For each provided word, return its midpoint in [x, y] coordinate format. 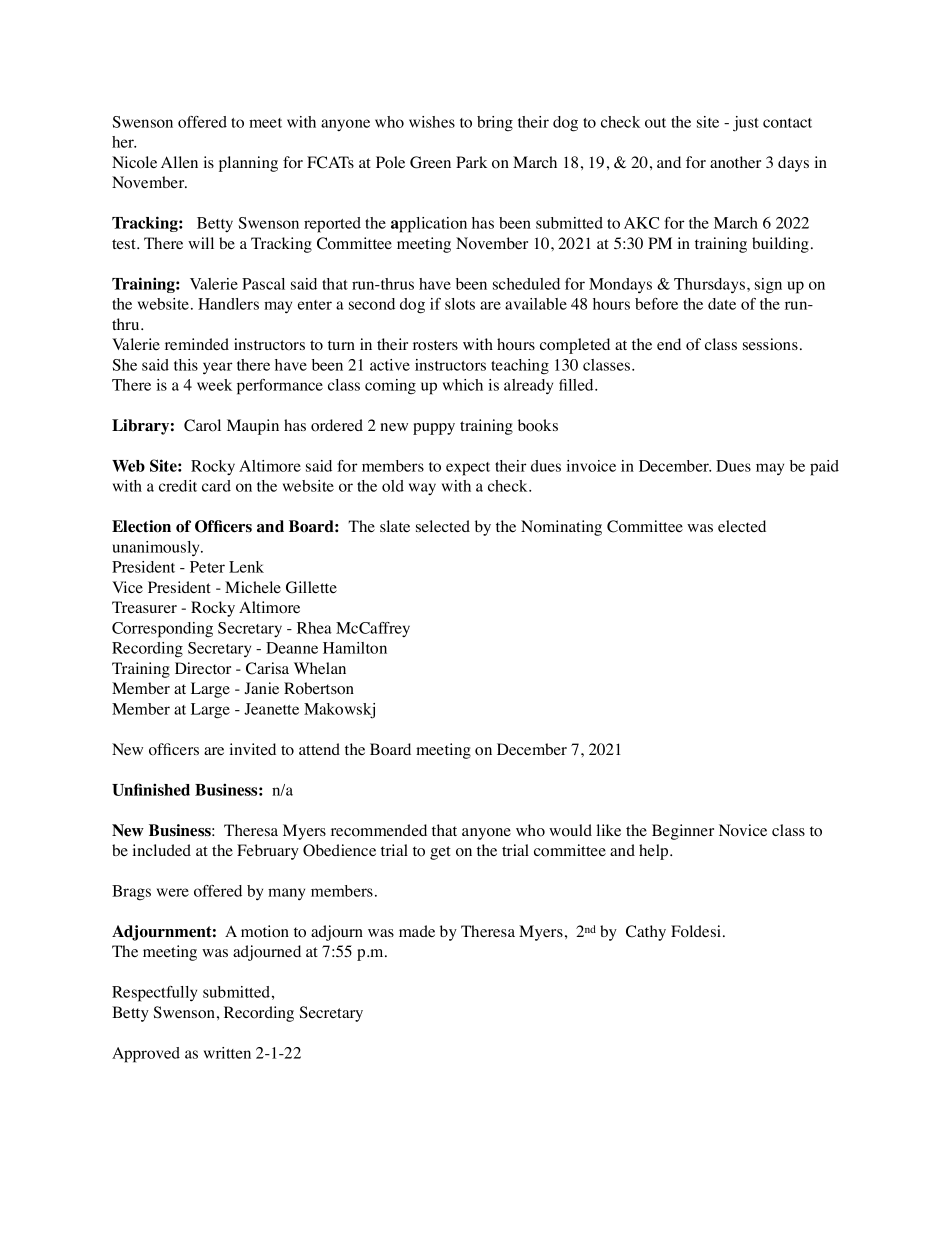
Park [471, 162]
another [735, 162]
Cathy [646, 933]
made [417, 931]
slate [395, 526]
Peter [207, 567]
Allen [179, 162]
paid [824, 468]
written [227, 1053]
